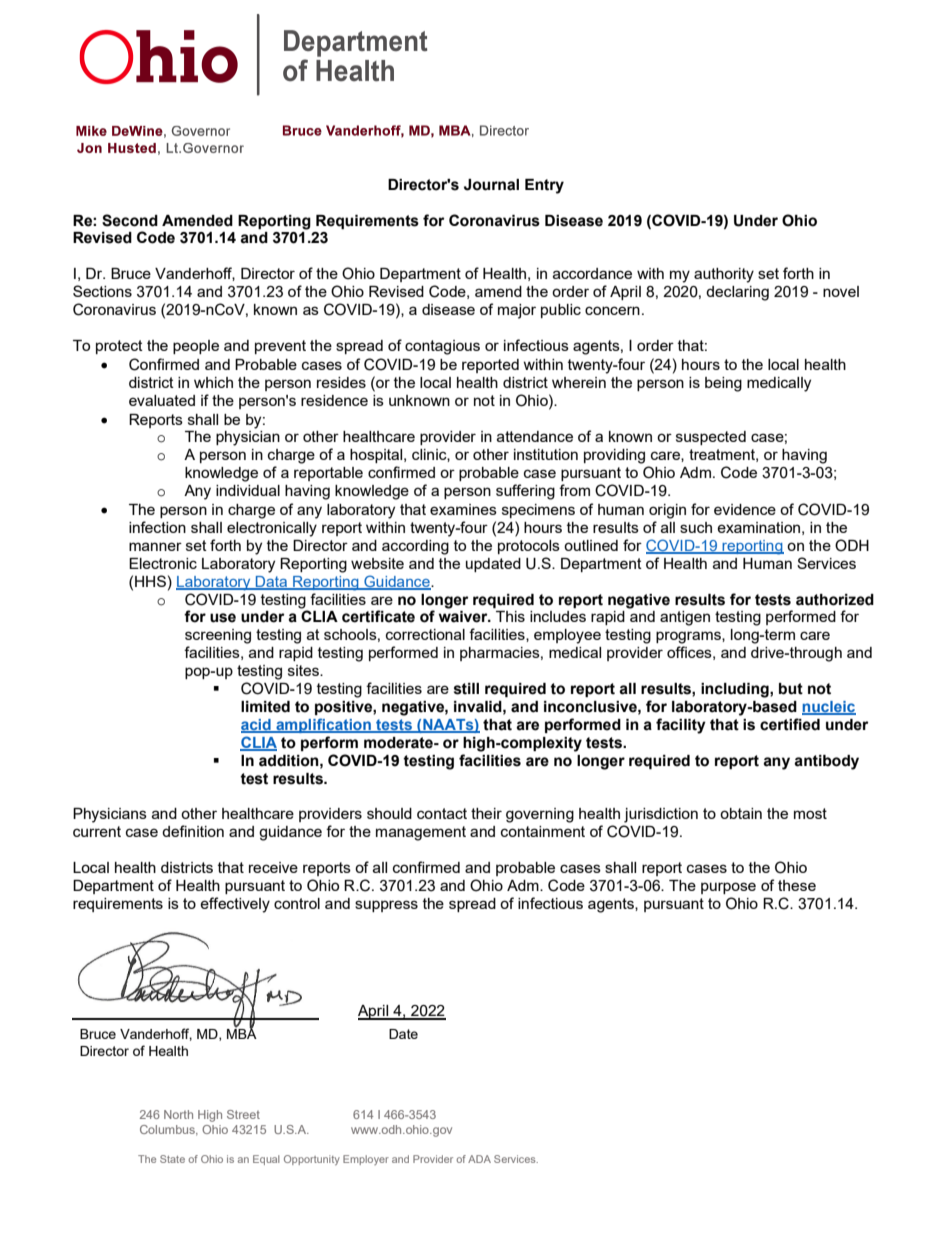  What do you see at coordinates (162, 400) in the screenshot?
I see `evaluated` at bounding box center [162, 400].
